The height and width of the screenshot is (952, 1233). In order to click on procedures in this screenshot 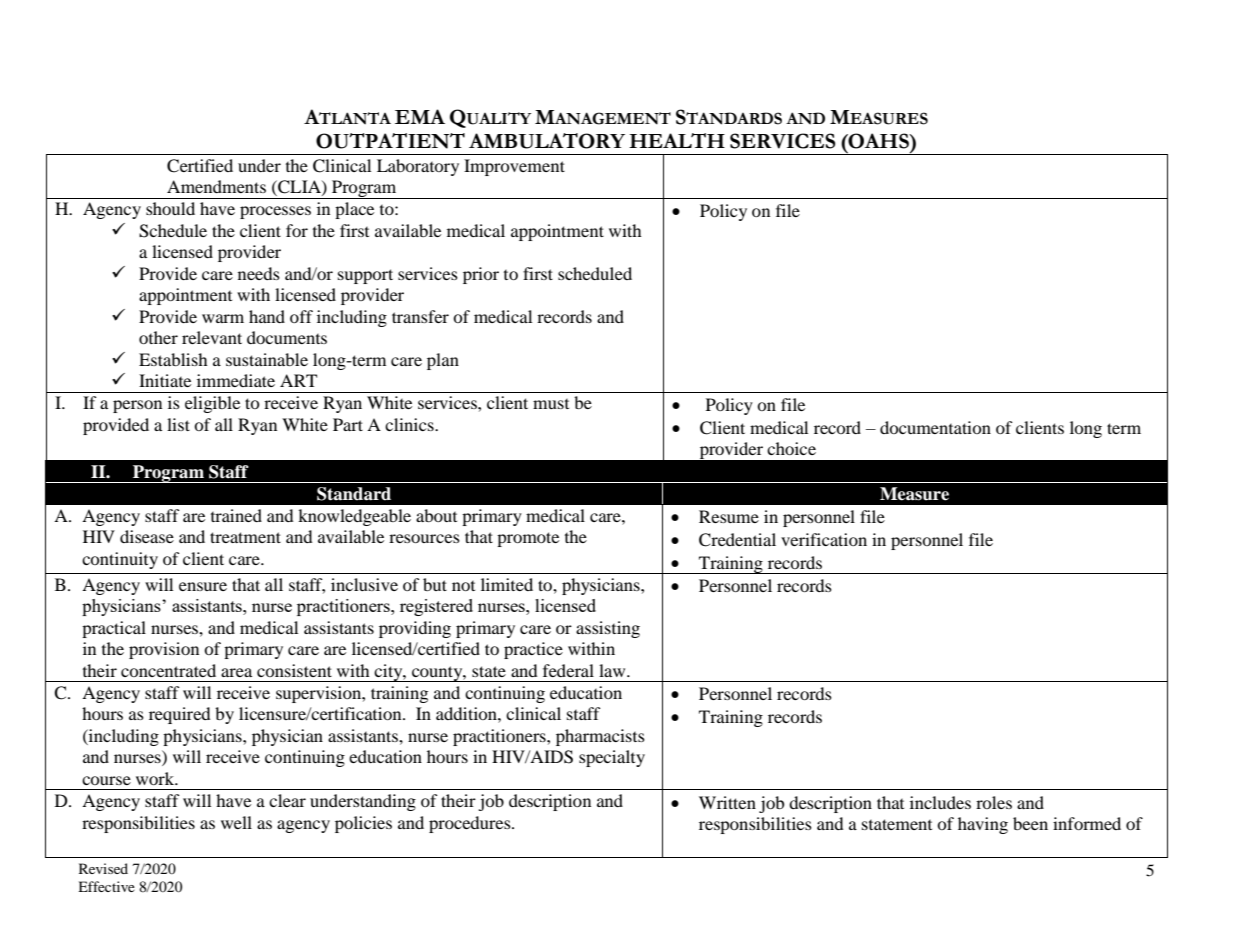, I will do `click(471, 824)`.
